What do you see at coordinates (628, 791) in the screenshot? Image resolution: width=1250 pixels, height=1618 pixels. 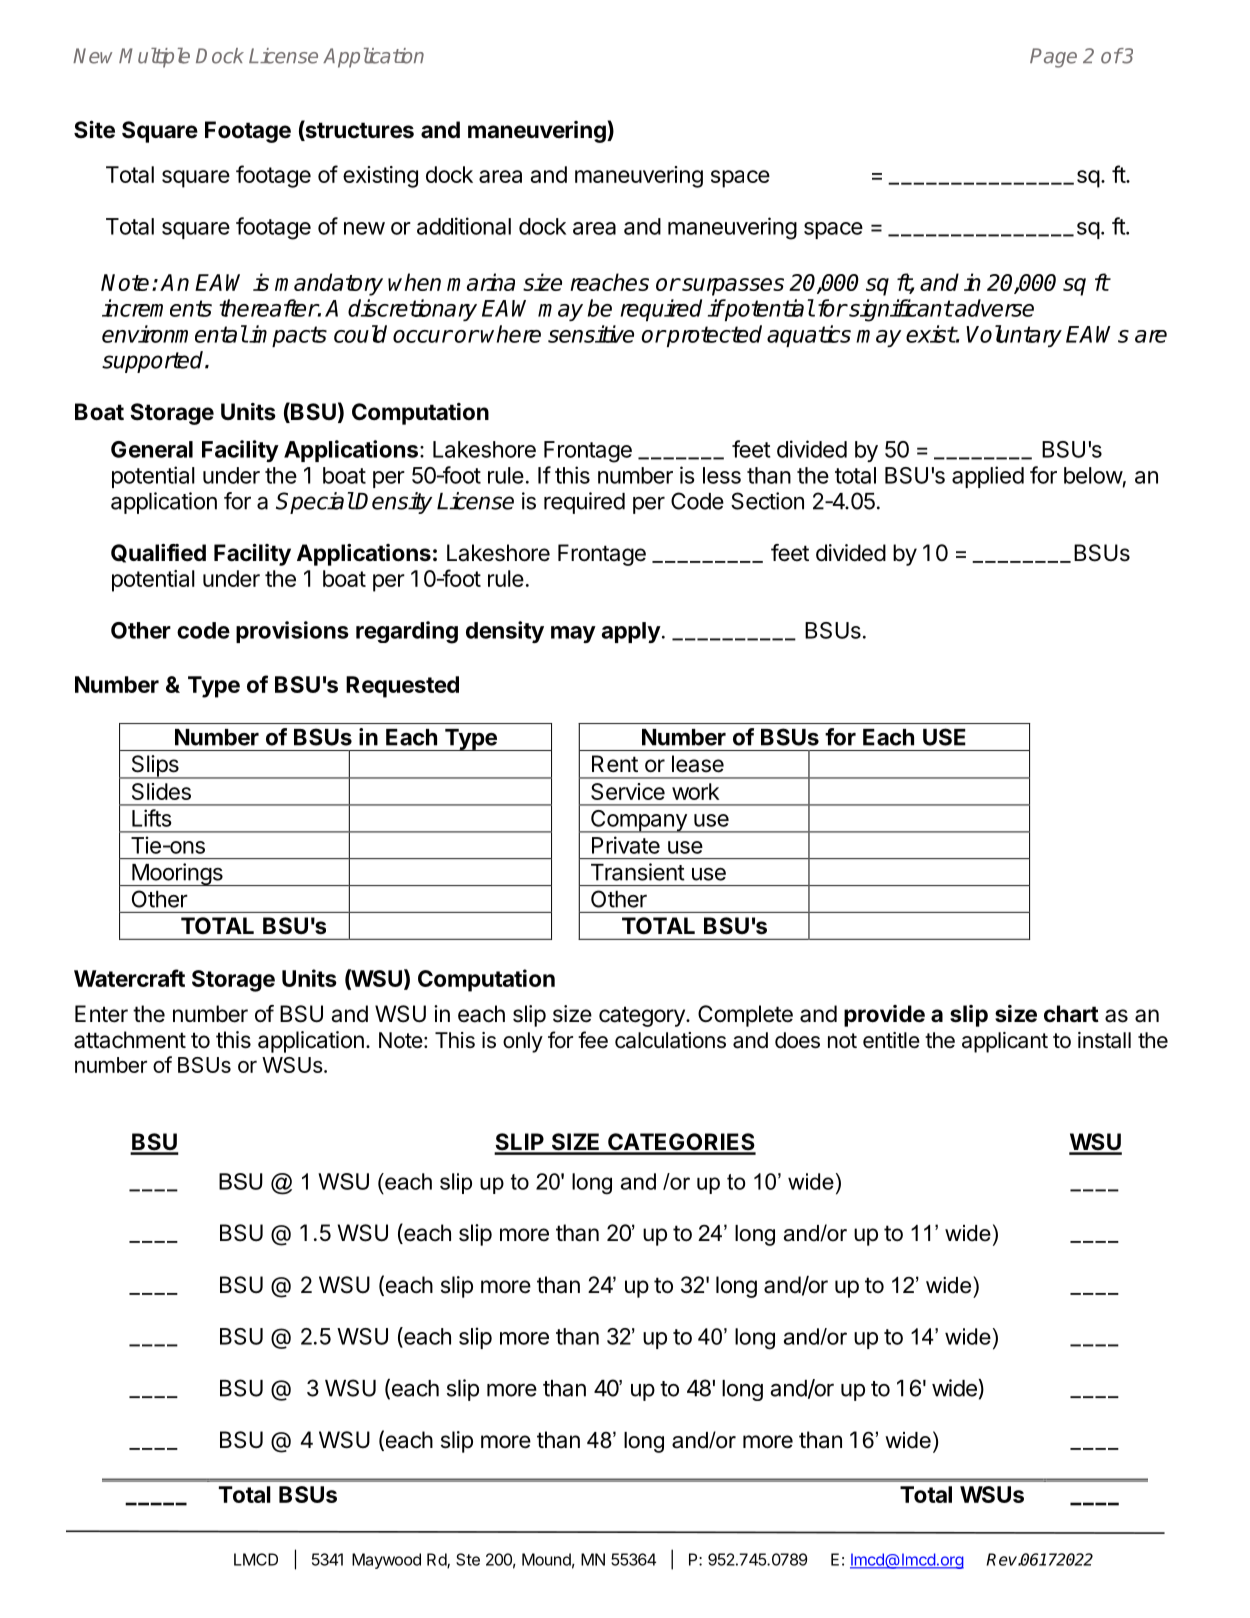 I see `Service` at bounding box center [628, 791].
